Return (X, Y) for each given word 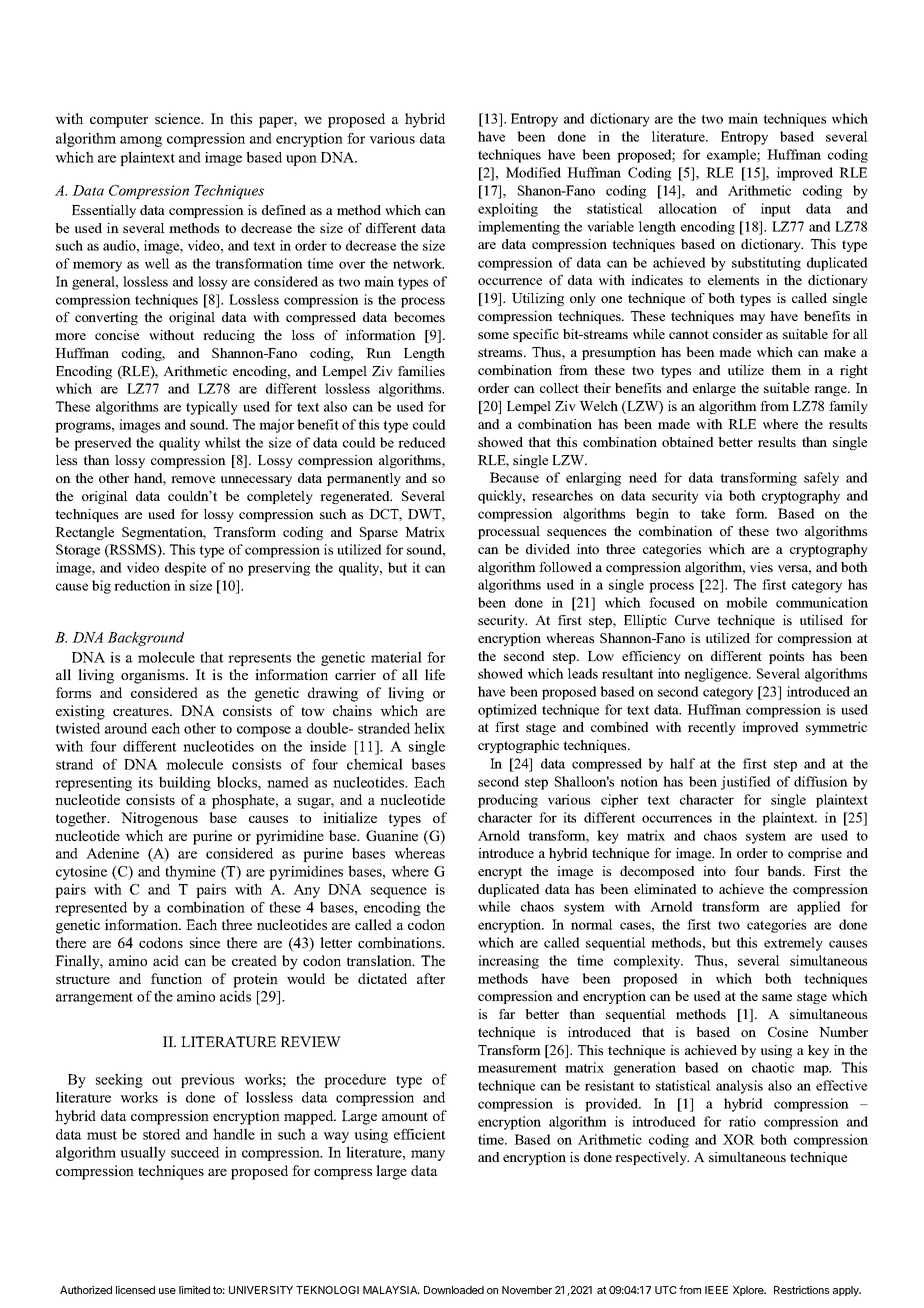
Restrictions (801, 1290)
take (713, 513)
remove (193, 479)
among (141, 141)
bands (785, 871)
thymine (190, 872)
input (776, 210)
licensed (135, 1290)
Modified (533, 172)
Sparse (379, 533)
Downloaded (454, 1290)
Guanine (392, 835)
